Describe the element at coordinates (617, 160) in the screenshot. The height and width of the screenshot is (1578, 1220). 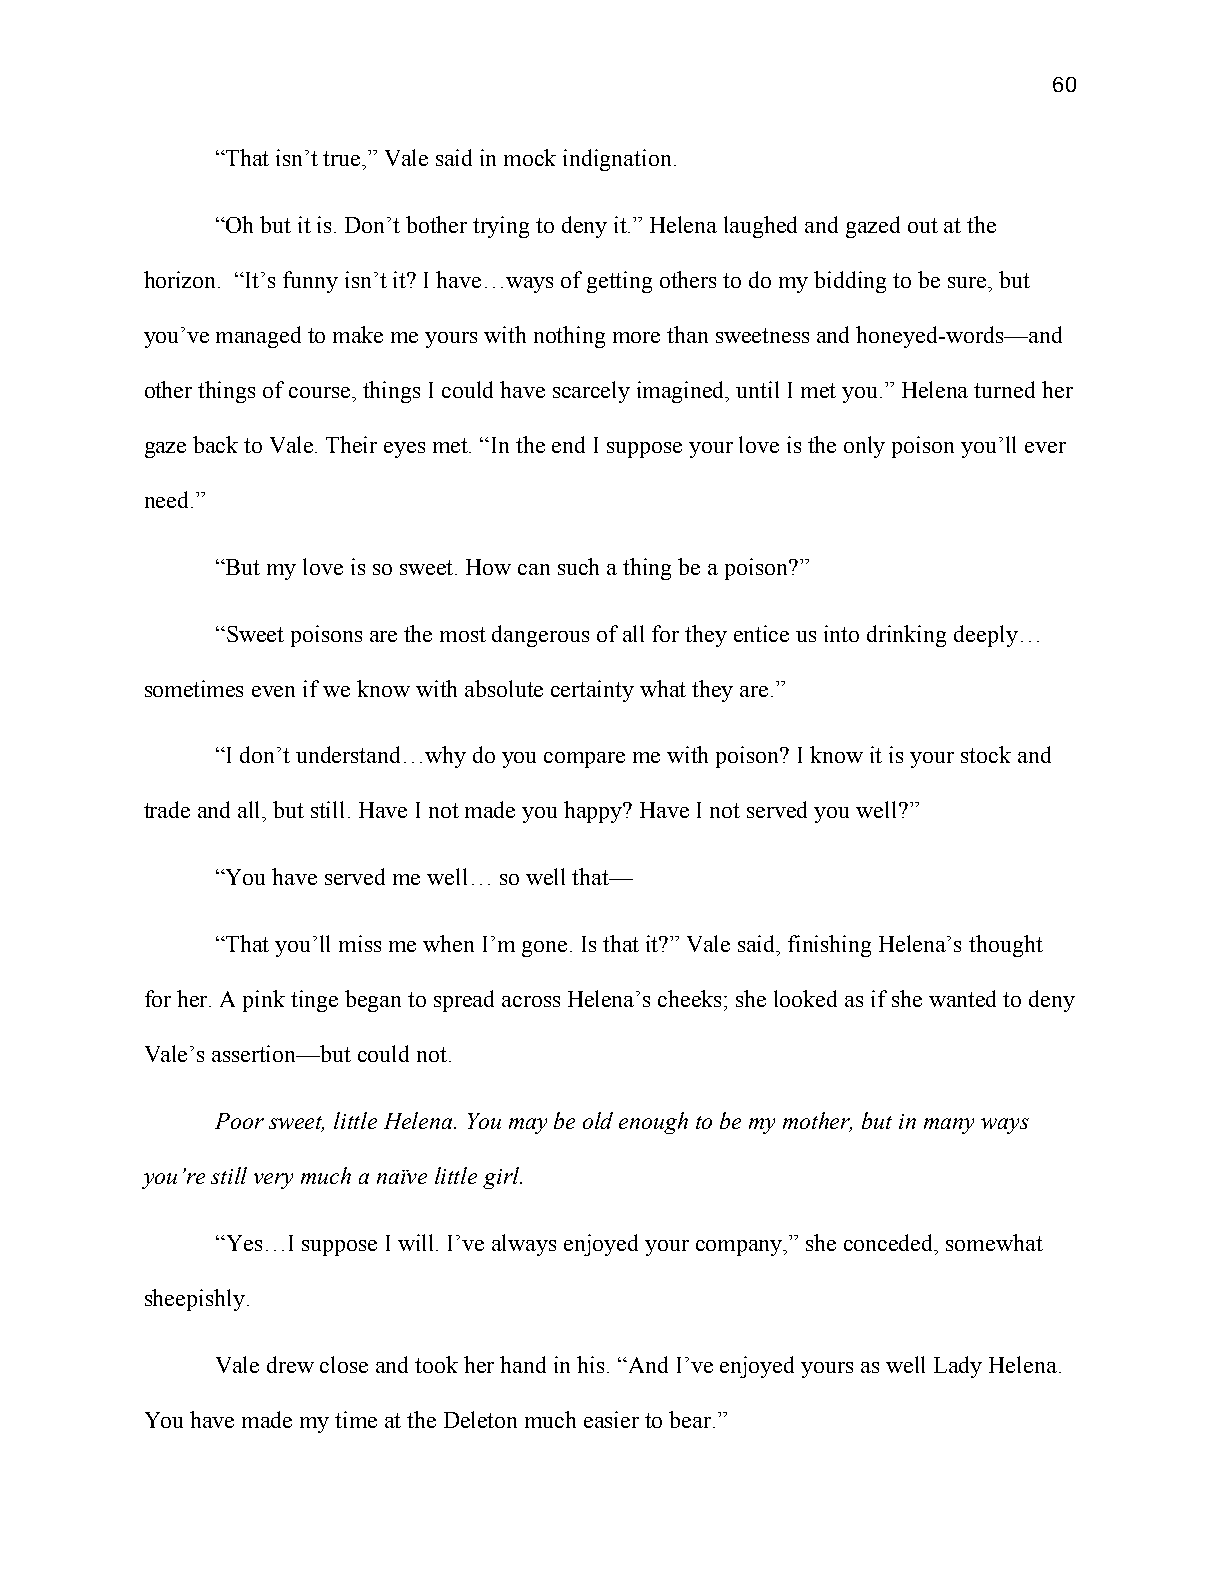
I see `indignation` at that location.
